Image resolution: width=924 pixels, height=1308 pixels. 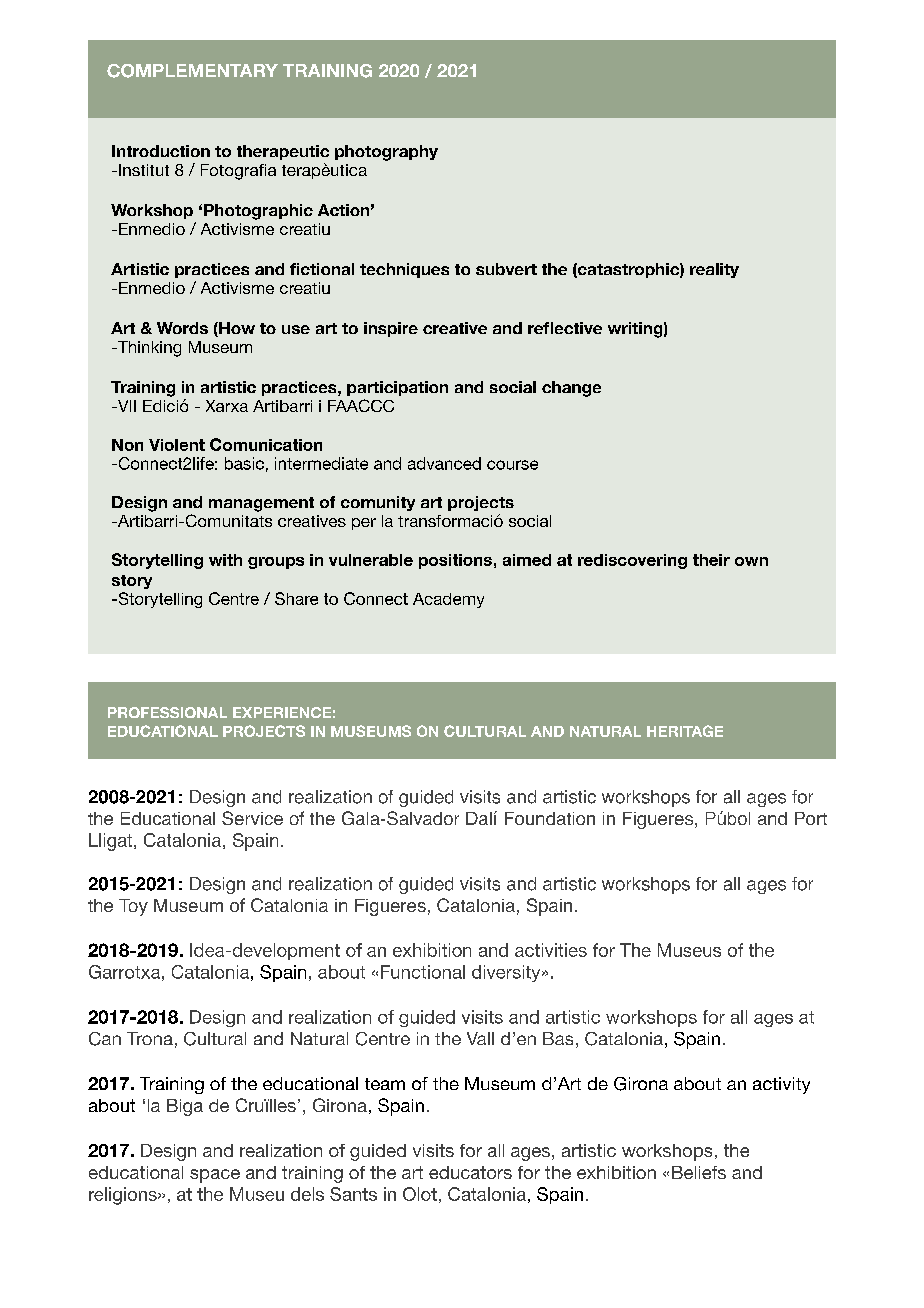 What do you see at coordinates (192, 71) in the document?
I see `COMPLEMENTARY` at bounding box center [192, 71].
